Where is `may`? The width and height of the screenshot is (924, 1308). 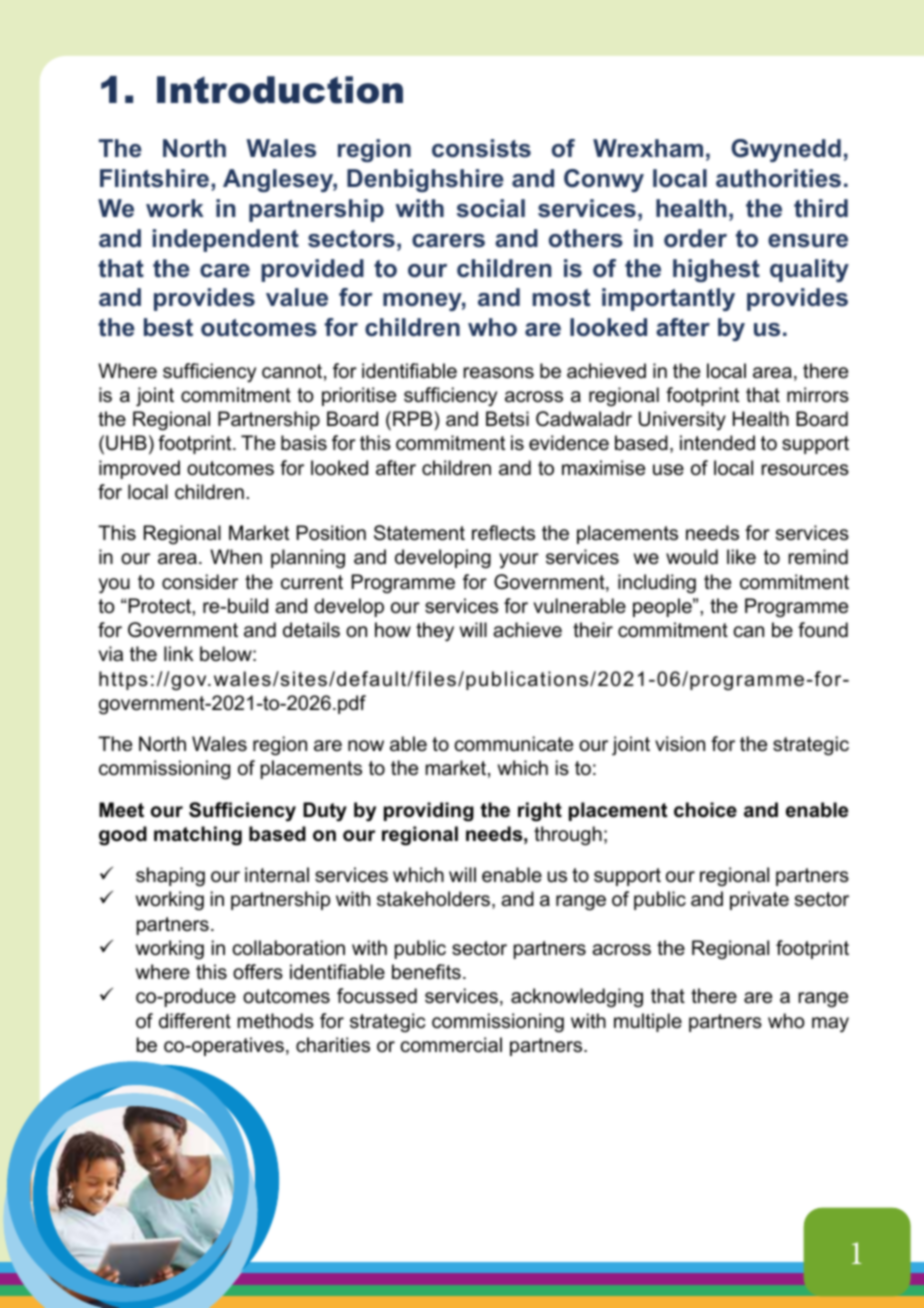 may is located at coordinates (830, 1025).
